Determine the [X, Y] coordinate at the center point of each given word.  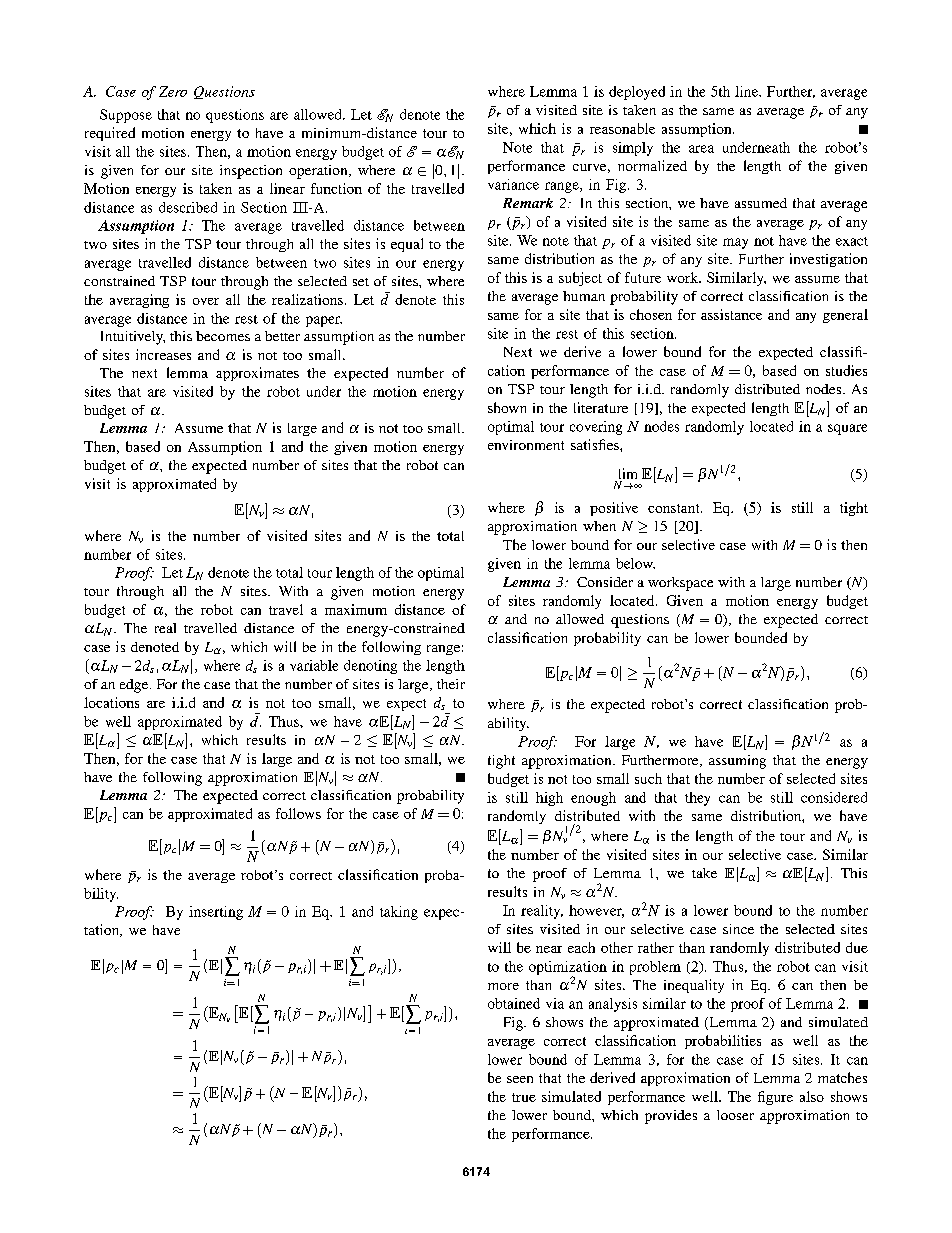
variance [513, 184]
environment [526, 445]
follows [298, 813]
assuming [737, 762]
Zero [173, 91]
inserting [216, 913]
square [847, 429]
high [549, 799]
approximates [257, 374]
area [701, 149]
